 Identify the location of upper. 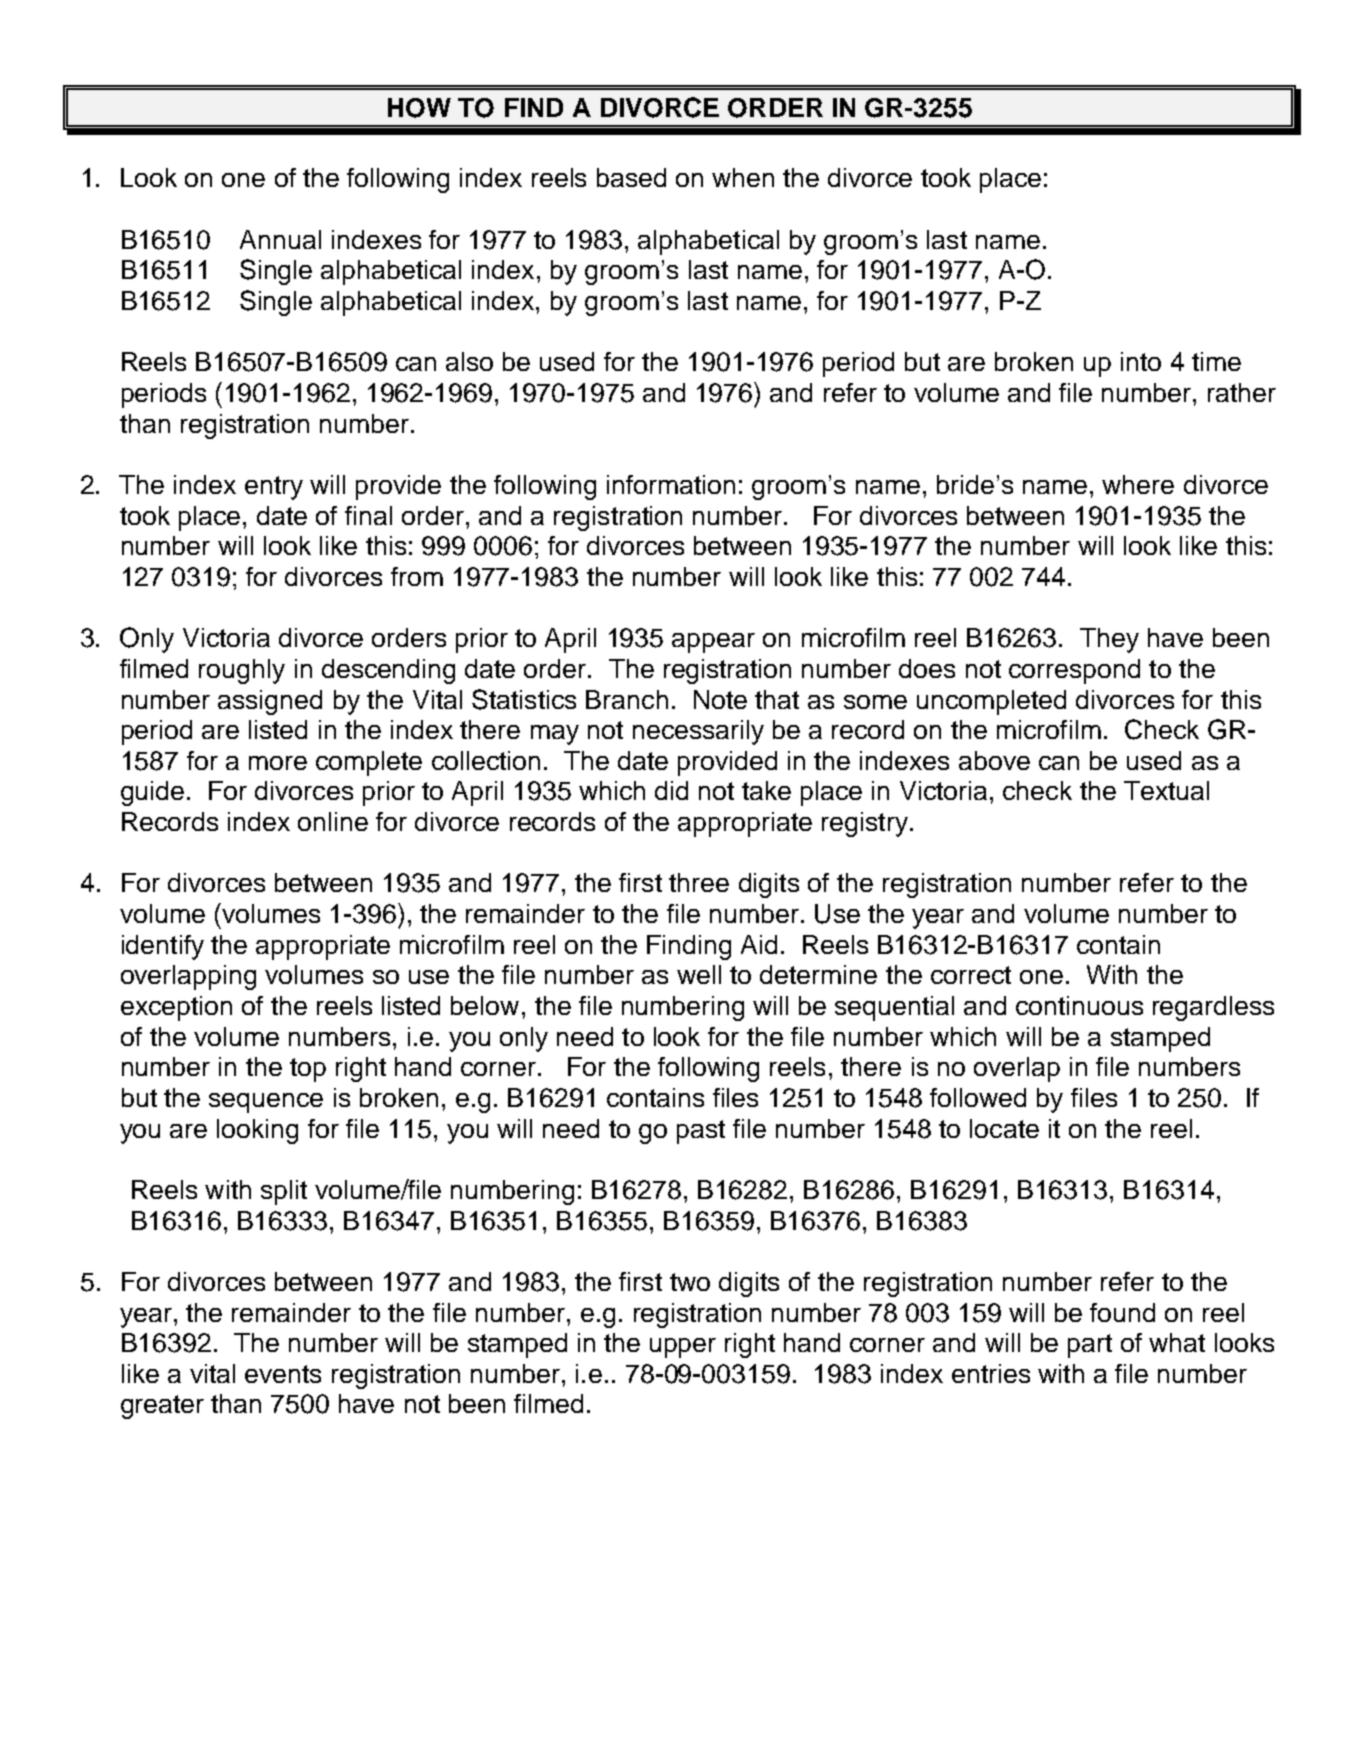
(683, 1348).
